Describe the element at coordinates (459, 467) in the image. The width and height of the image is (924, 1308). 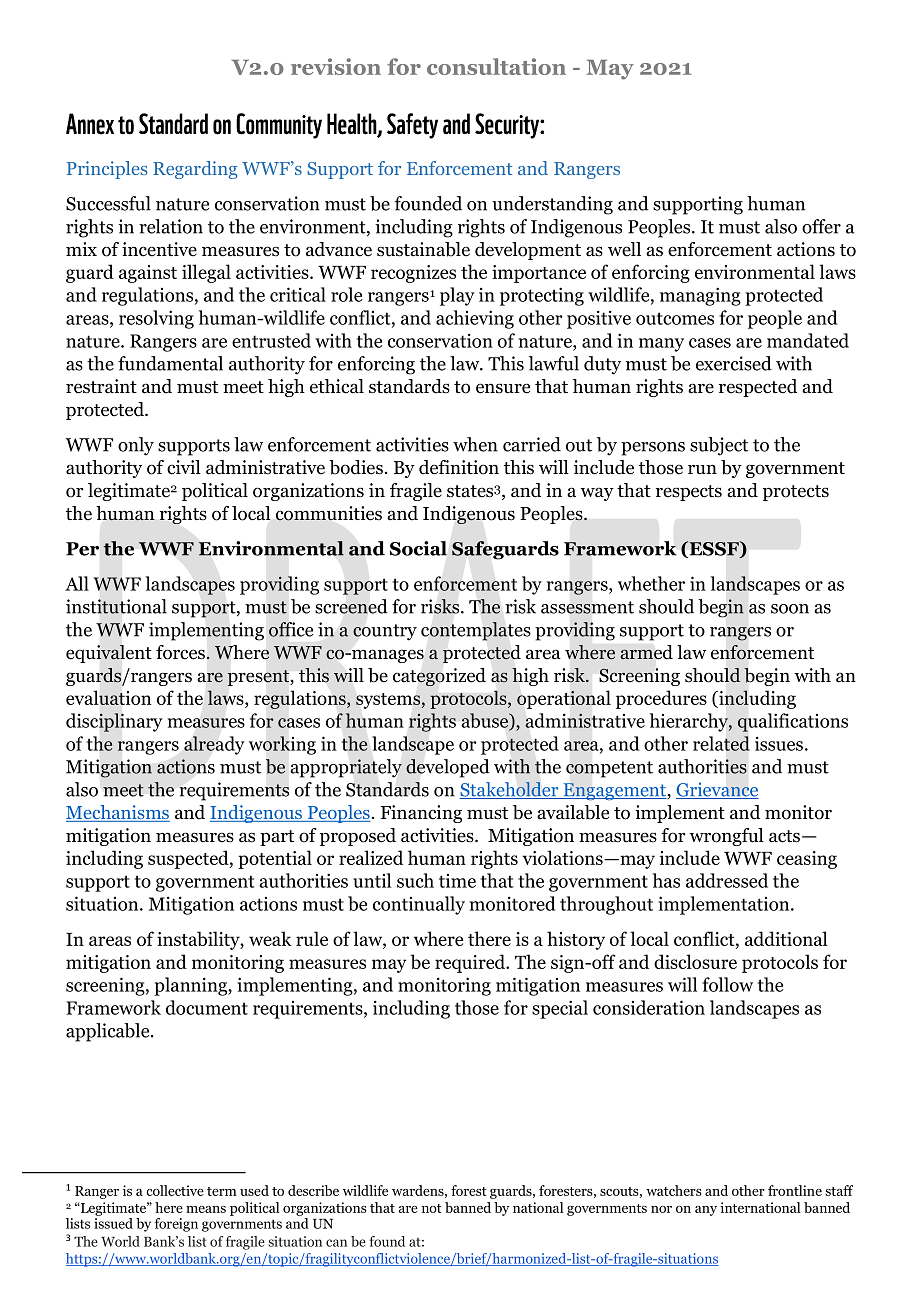
I see `definition` at that location.
